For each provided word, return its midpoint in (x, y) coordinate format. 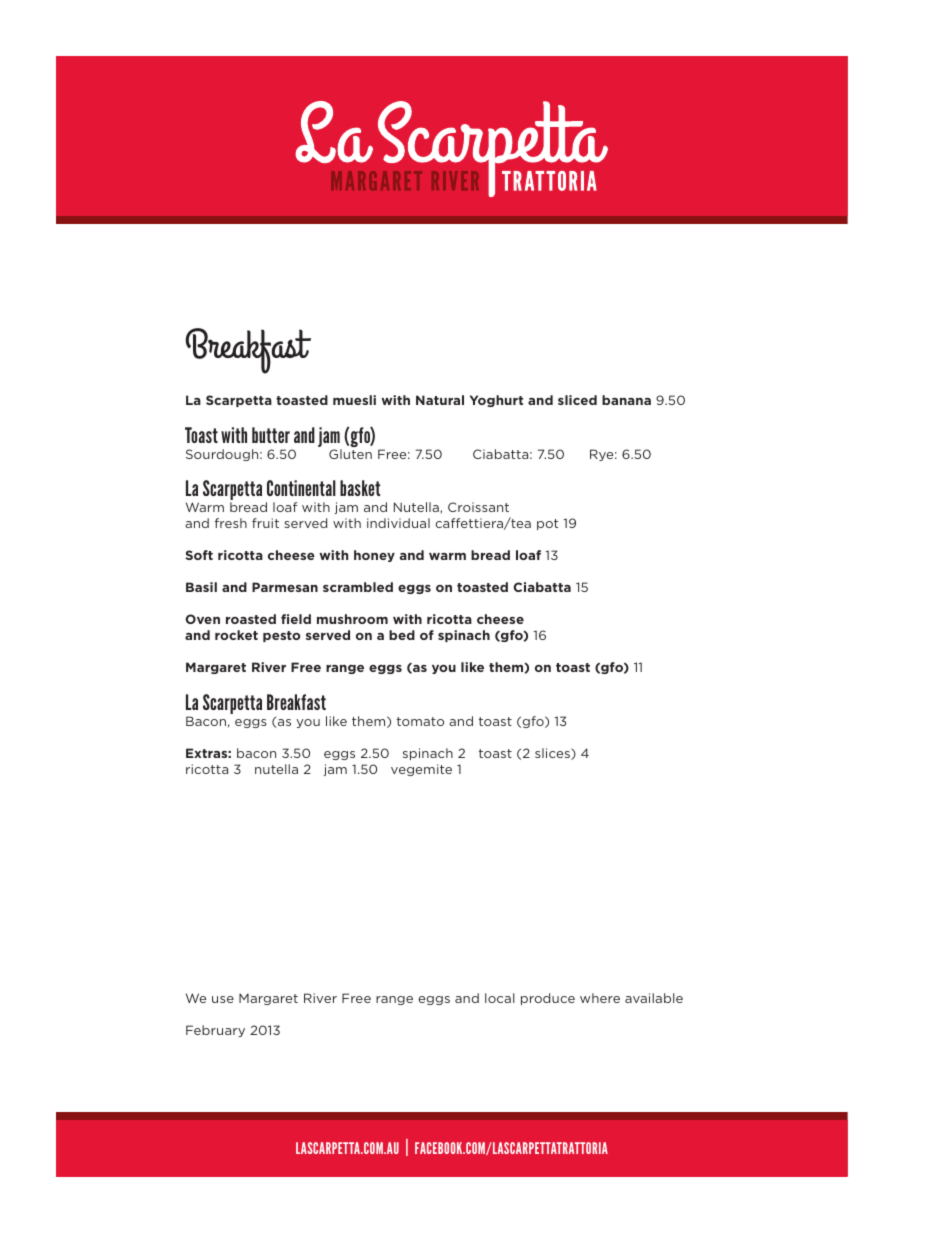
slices (553, 754)
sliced (577, 400)
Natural (440, 400)
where (600, 998)
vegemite (421, 770)
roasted (251, 619)
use (223, 999)
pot (547, 524)
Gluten (350, 454)
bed (402, 635)
